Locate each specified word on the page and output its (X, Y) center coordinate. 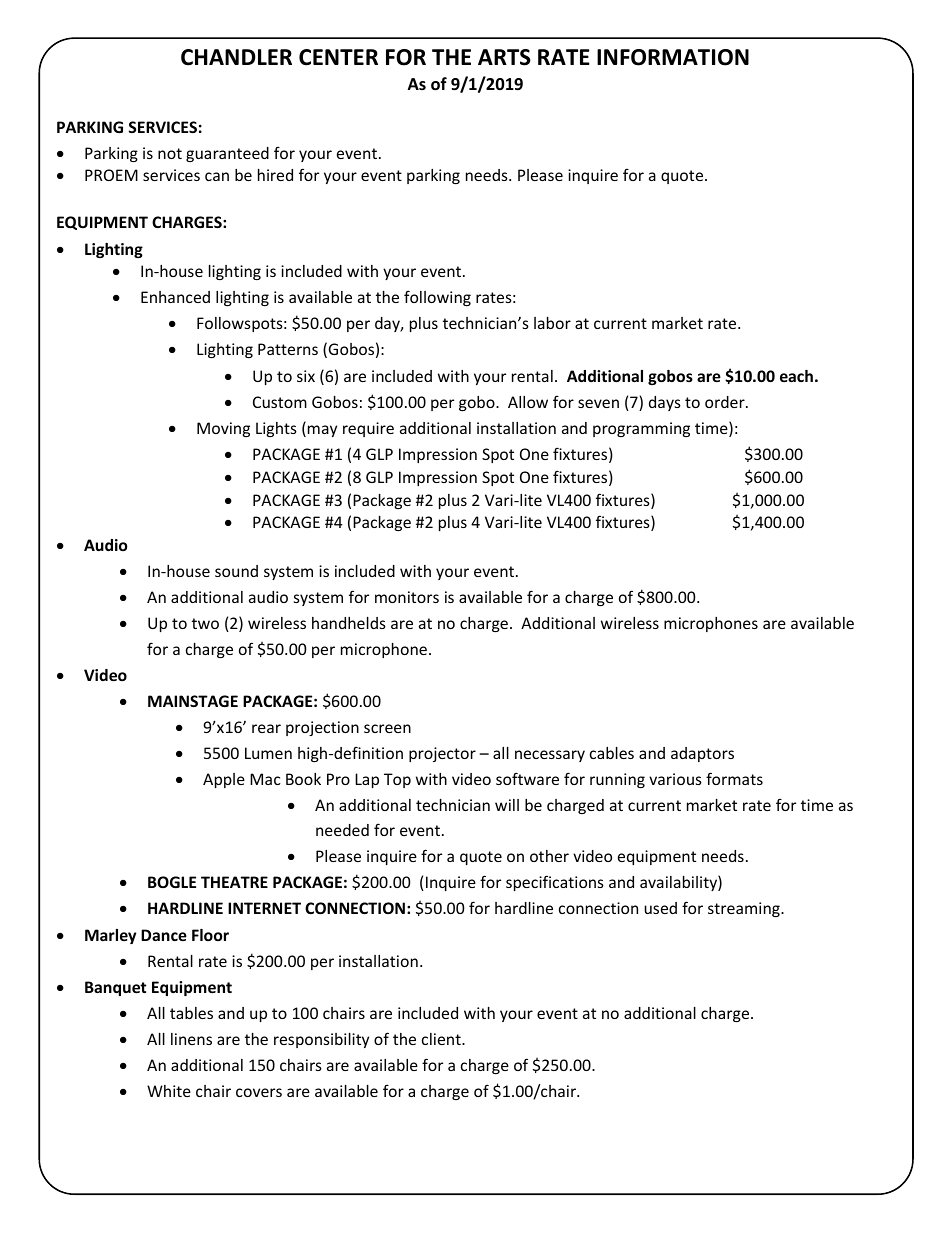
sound (236, 571)
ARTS (504, 57)
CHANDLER (236, 57)
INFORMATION (673, 57)
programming (641, 429)
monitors (407, 597)
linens (191, 1039)
